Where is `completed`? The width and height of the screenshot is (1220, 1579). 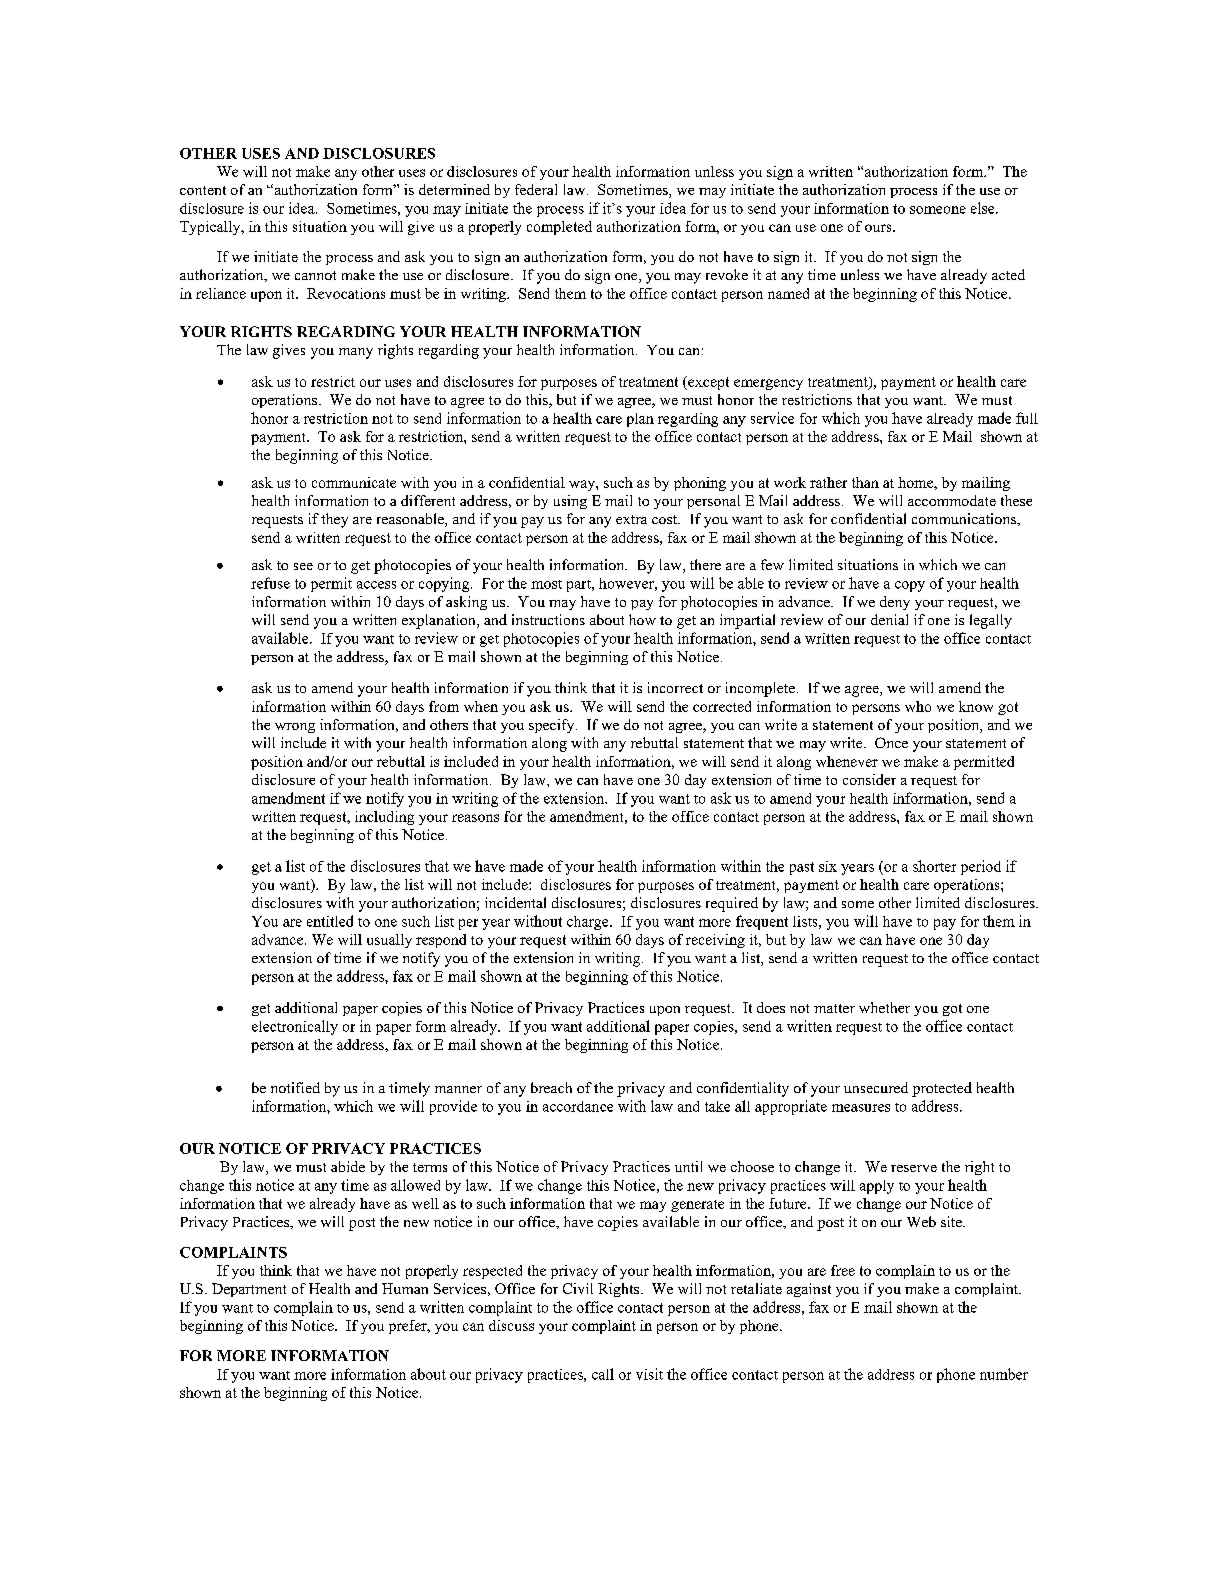
completed is located at coordinates (559, 228).
